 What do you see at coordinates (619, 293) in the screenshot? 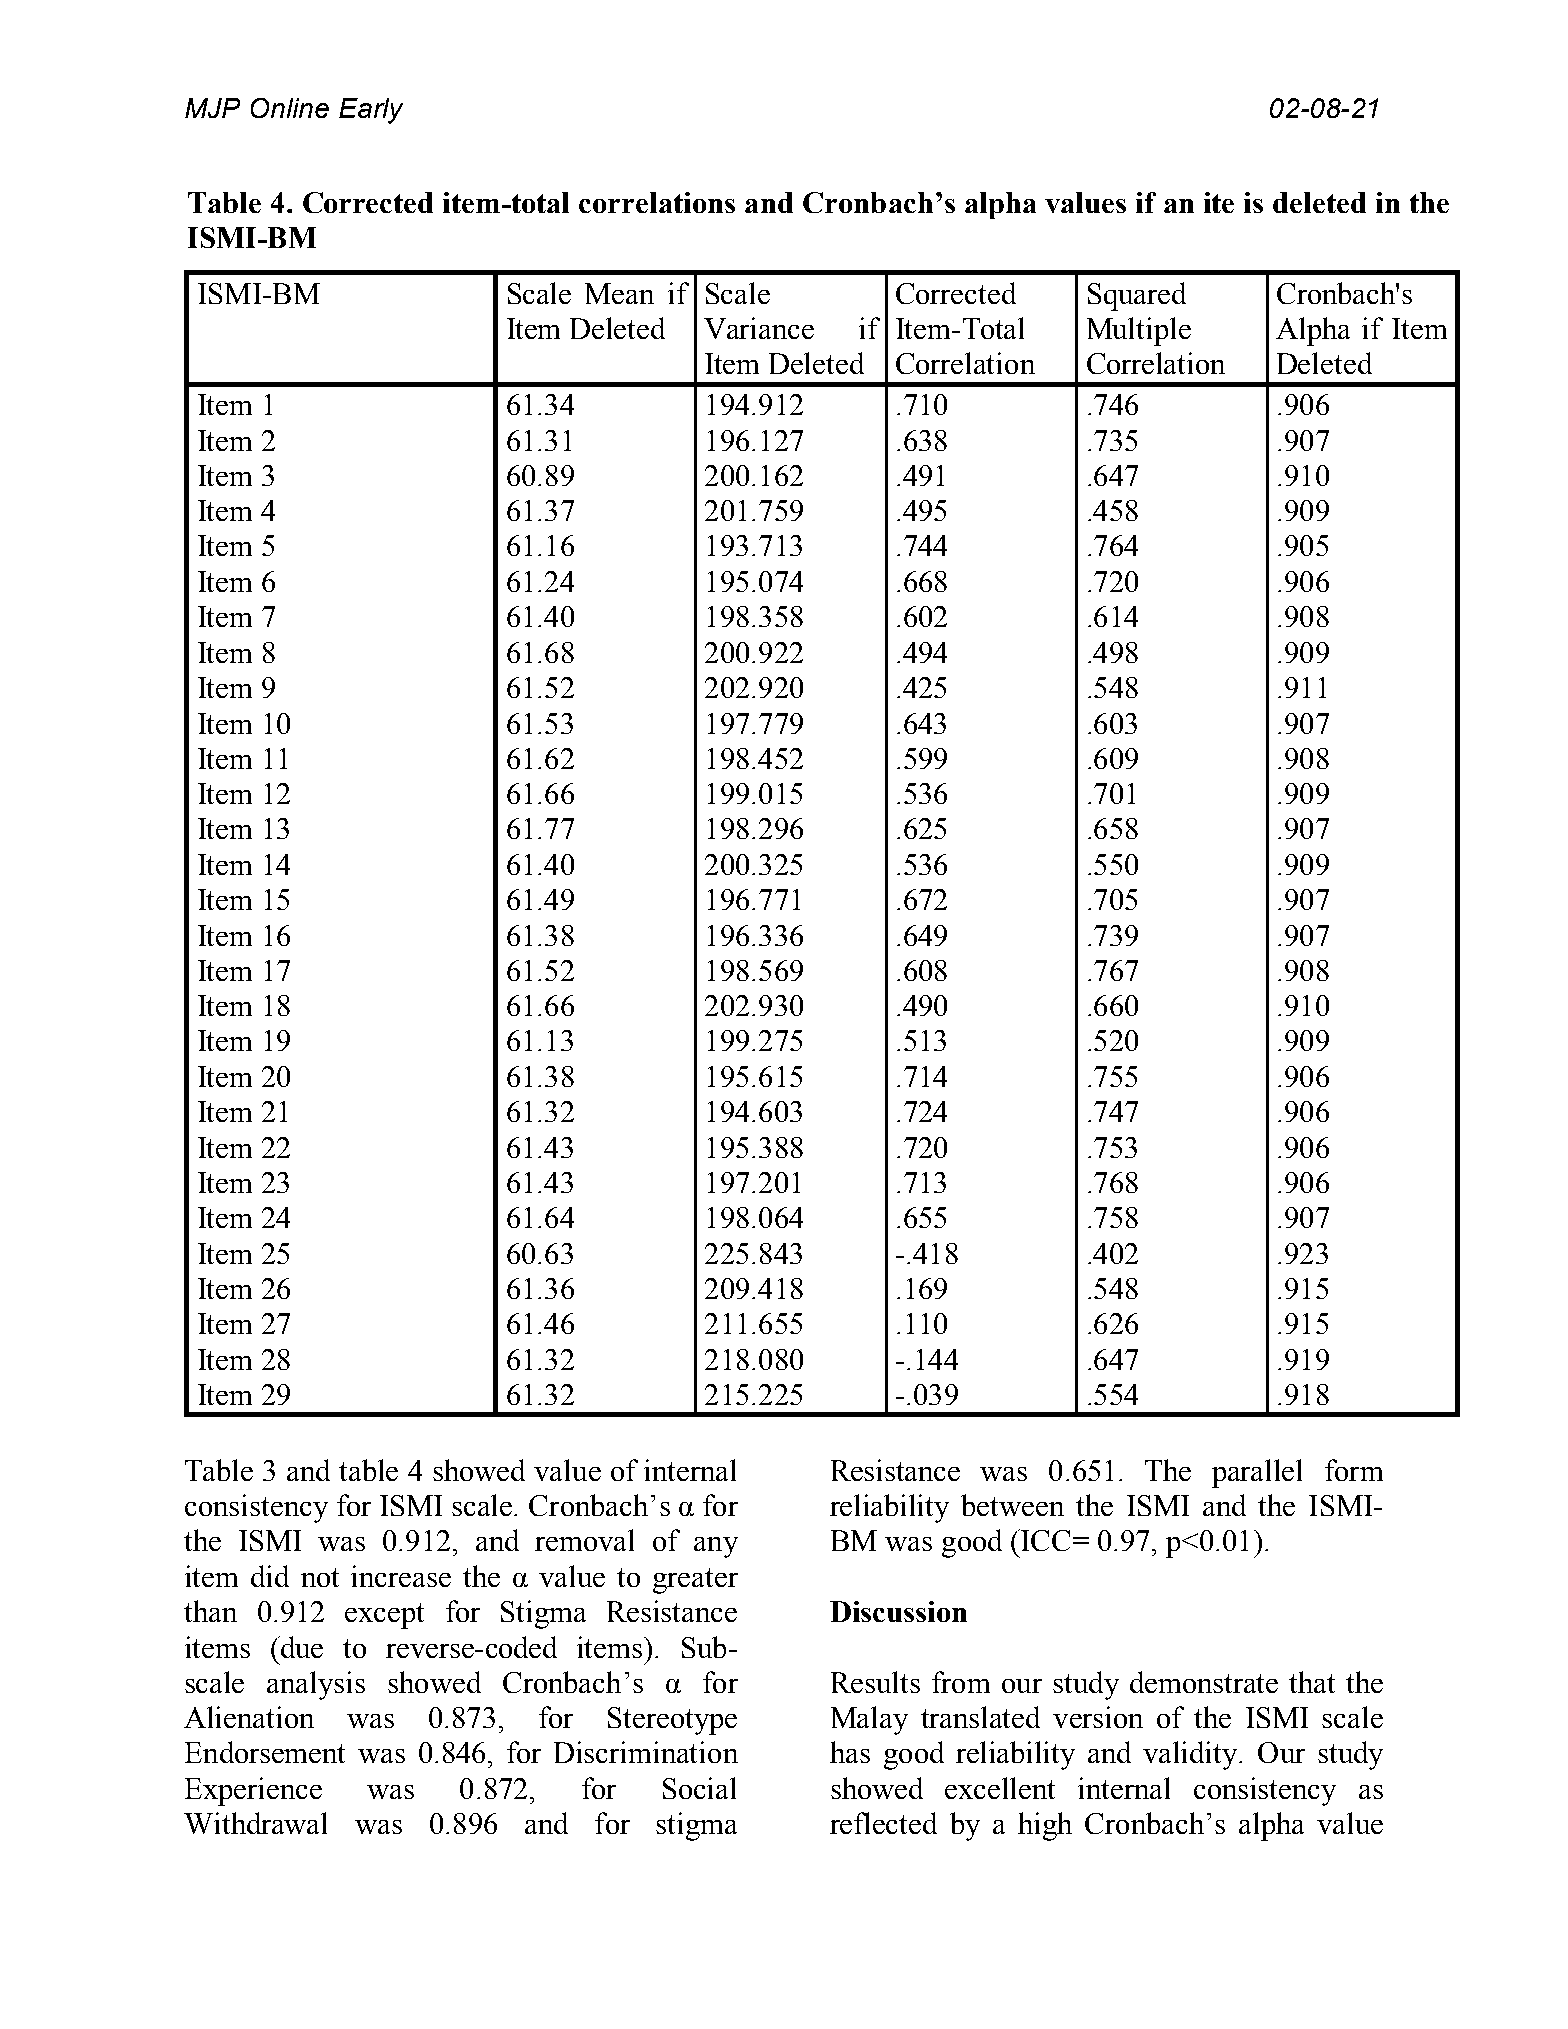
I see `Mean` at bounding box center [619, 293].
